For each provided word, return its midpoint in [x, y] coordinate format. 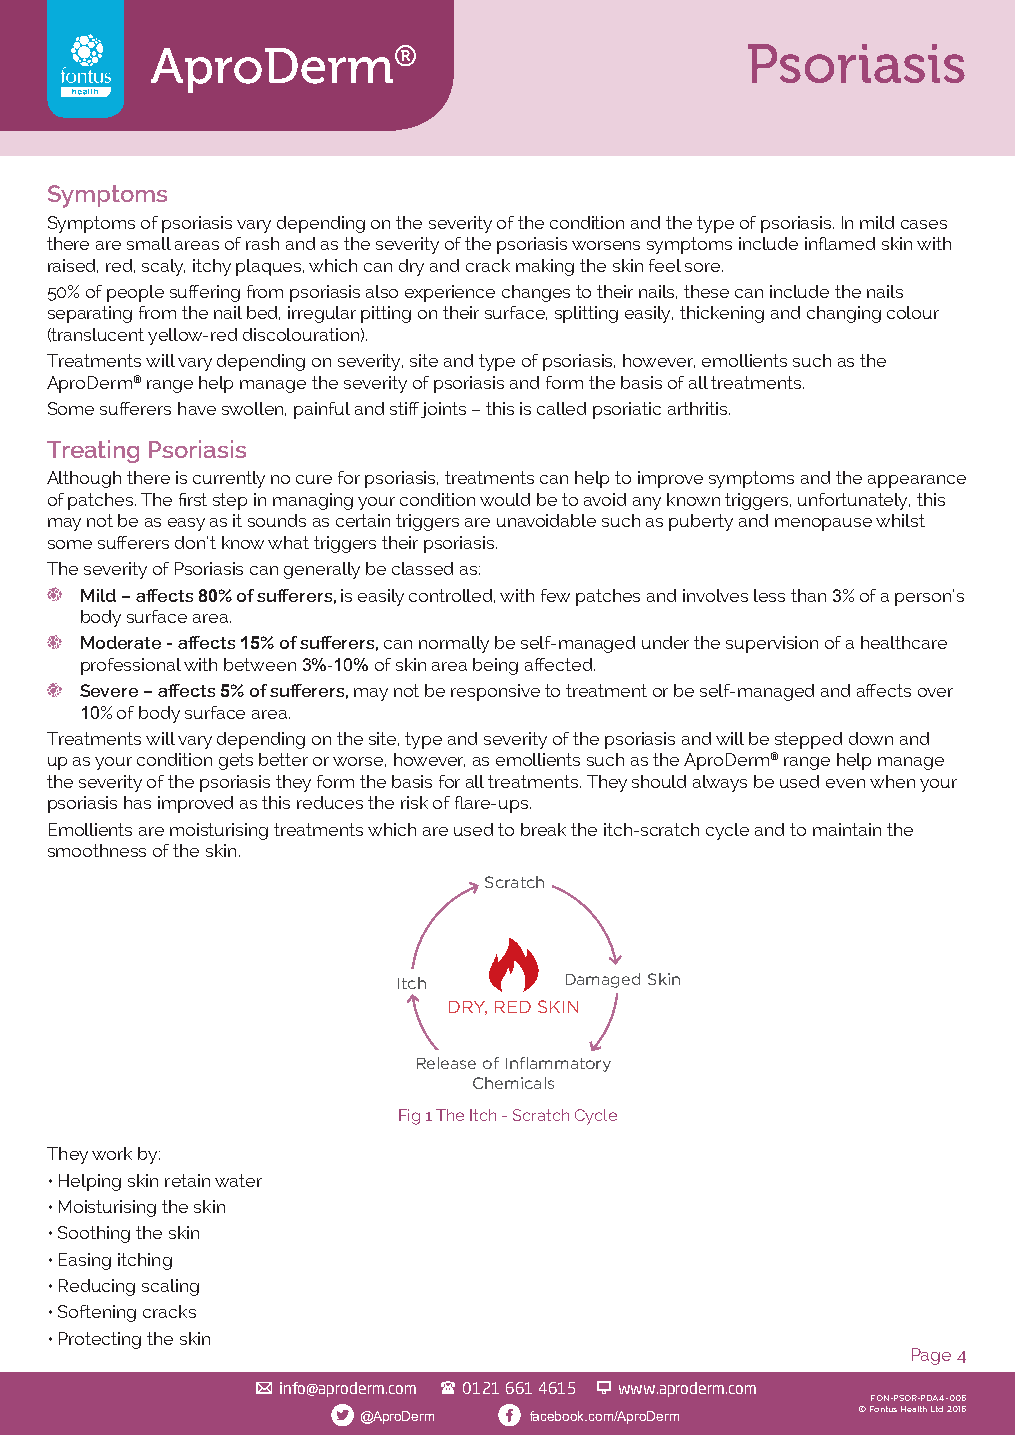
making [545, 267]
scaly [163, 267]
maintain [847, 829]
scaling [170, 1287]
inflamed [840, 243]
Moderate [121, 642]
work [112, 1153]
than [808, 595]
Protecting [100, 1340]
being [495, 666]
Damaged [603, 980]
